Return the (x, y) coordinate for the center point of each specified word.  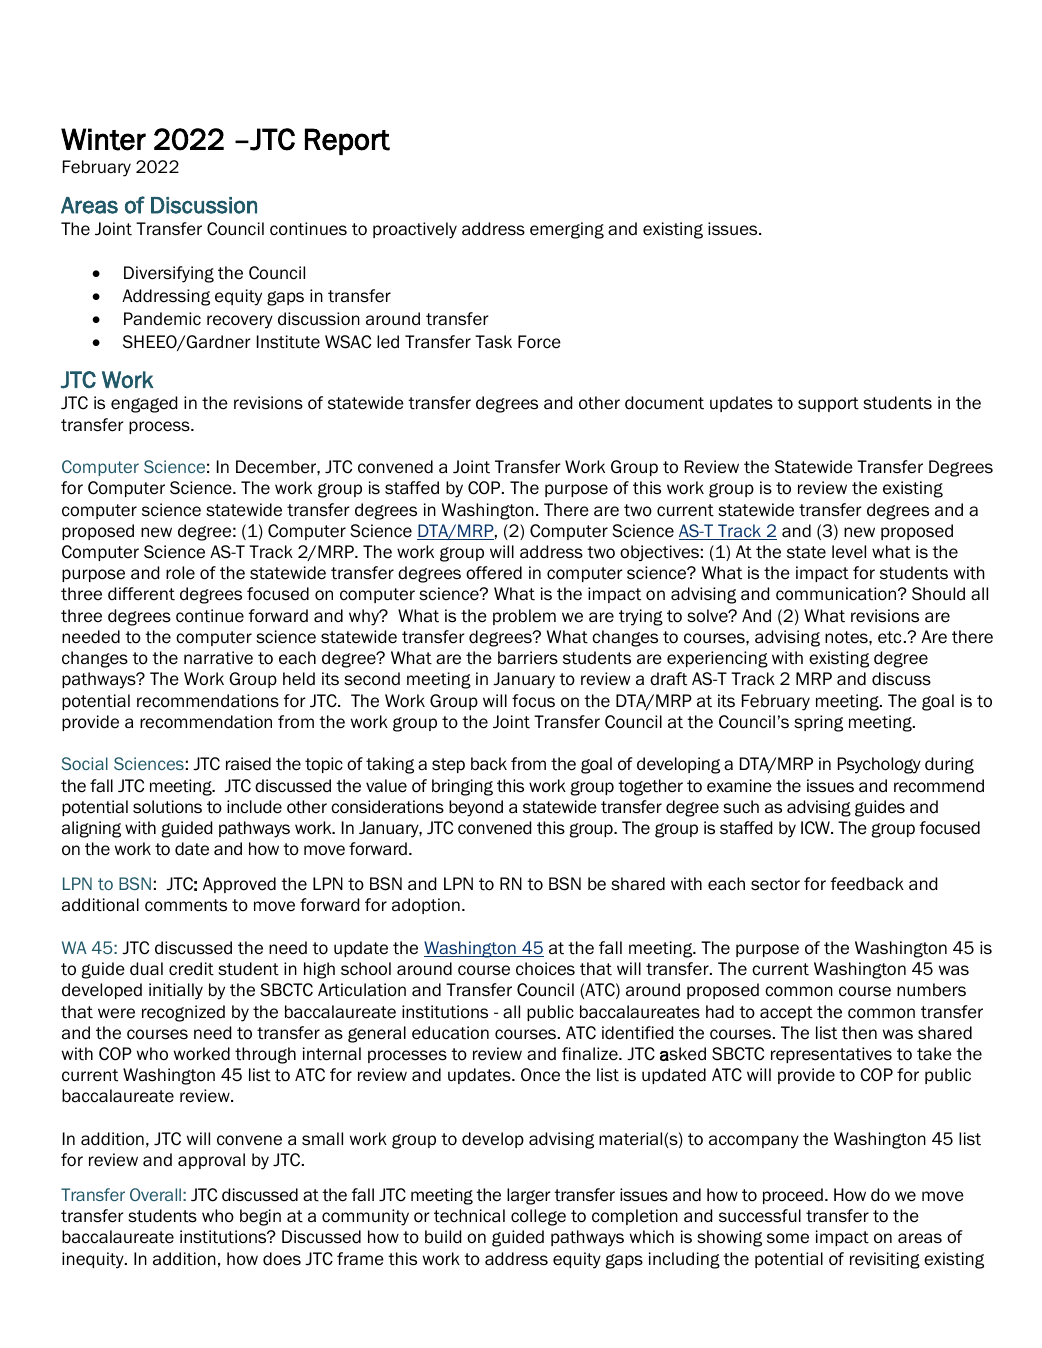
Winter (103, 139)
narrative (218, 658)
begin (260, 1217)
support (828, 404)
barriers (528, 658)
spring (818, 723)
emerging (567, 230)
